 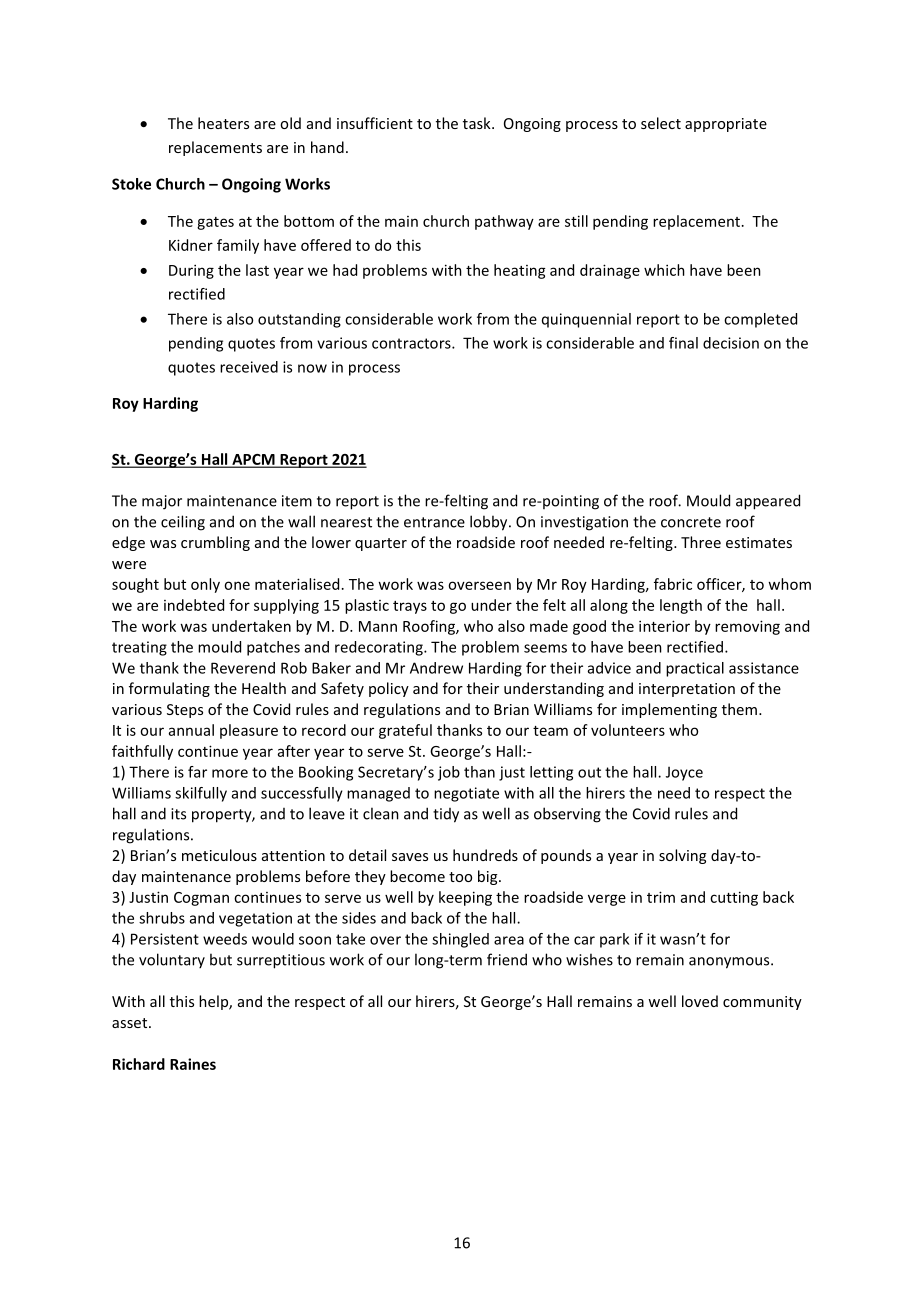 I want to click on length, so click(x=681, y=606).
